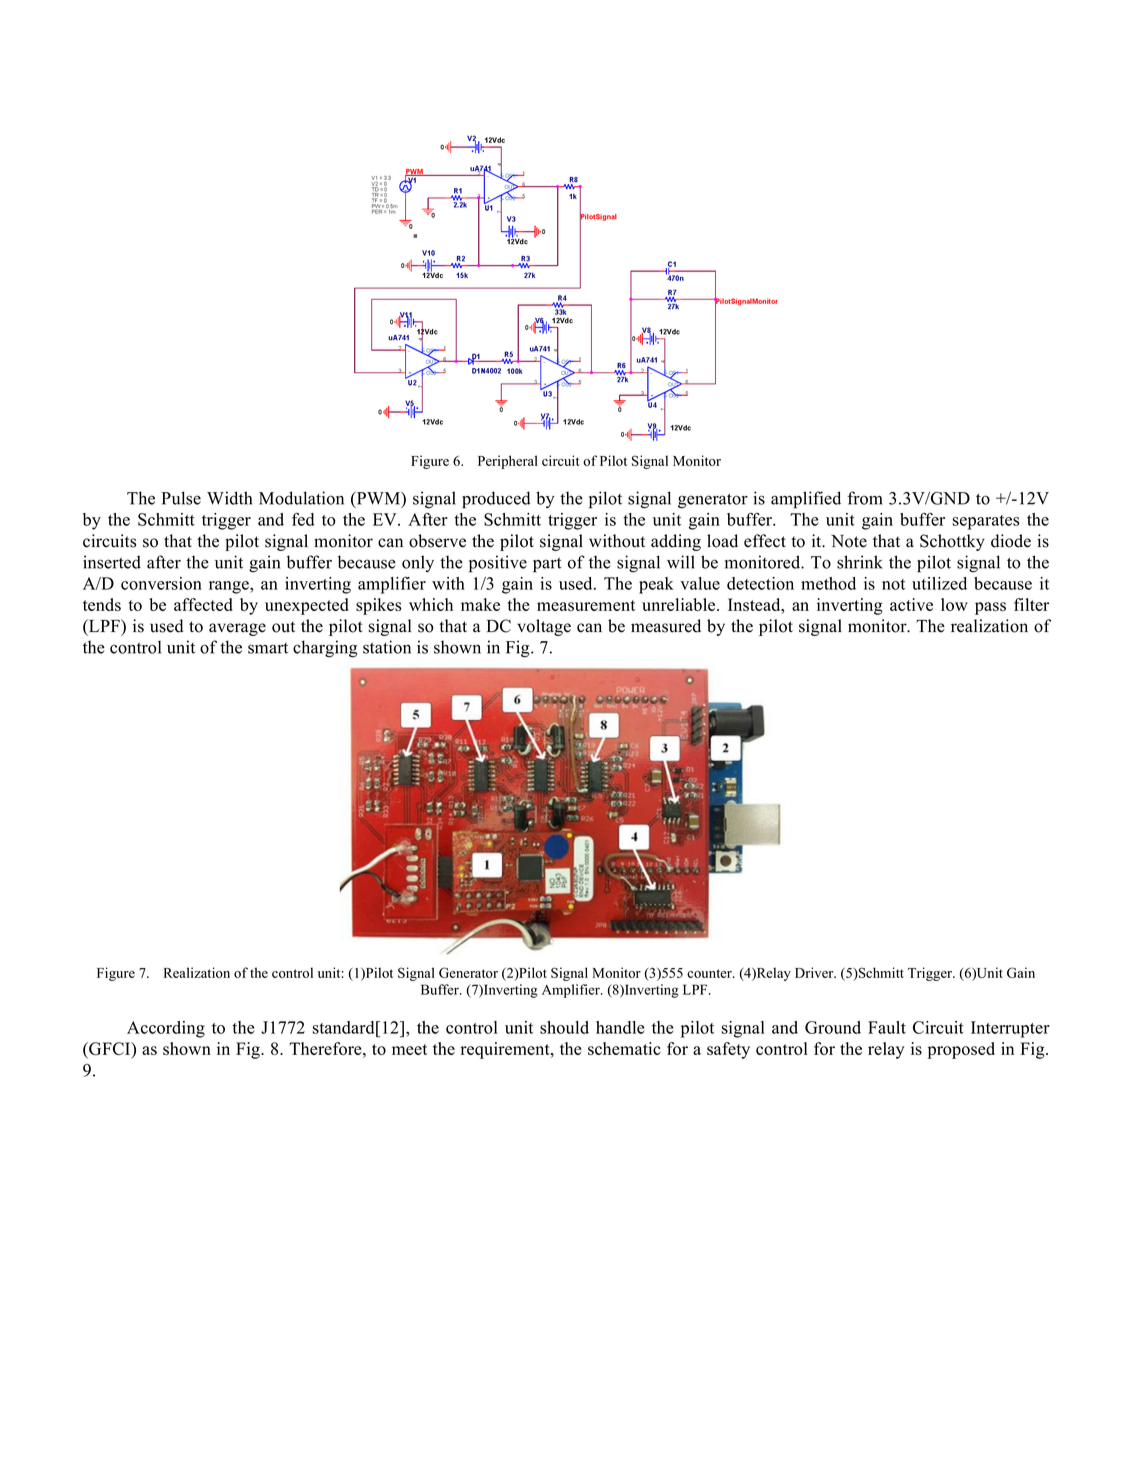 The image size is (1132, 1464). I want to click on station, so click(387, 647).
